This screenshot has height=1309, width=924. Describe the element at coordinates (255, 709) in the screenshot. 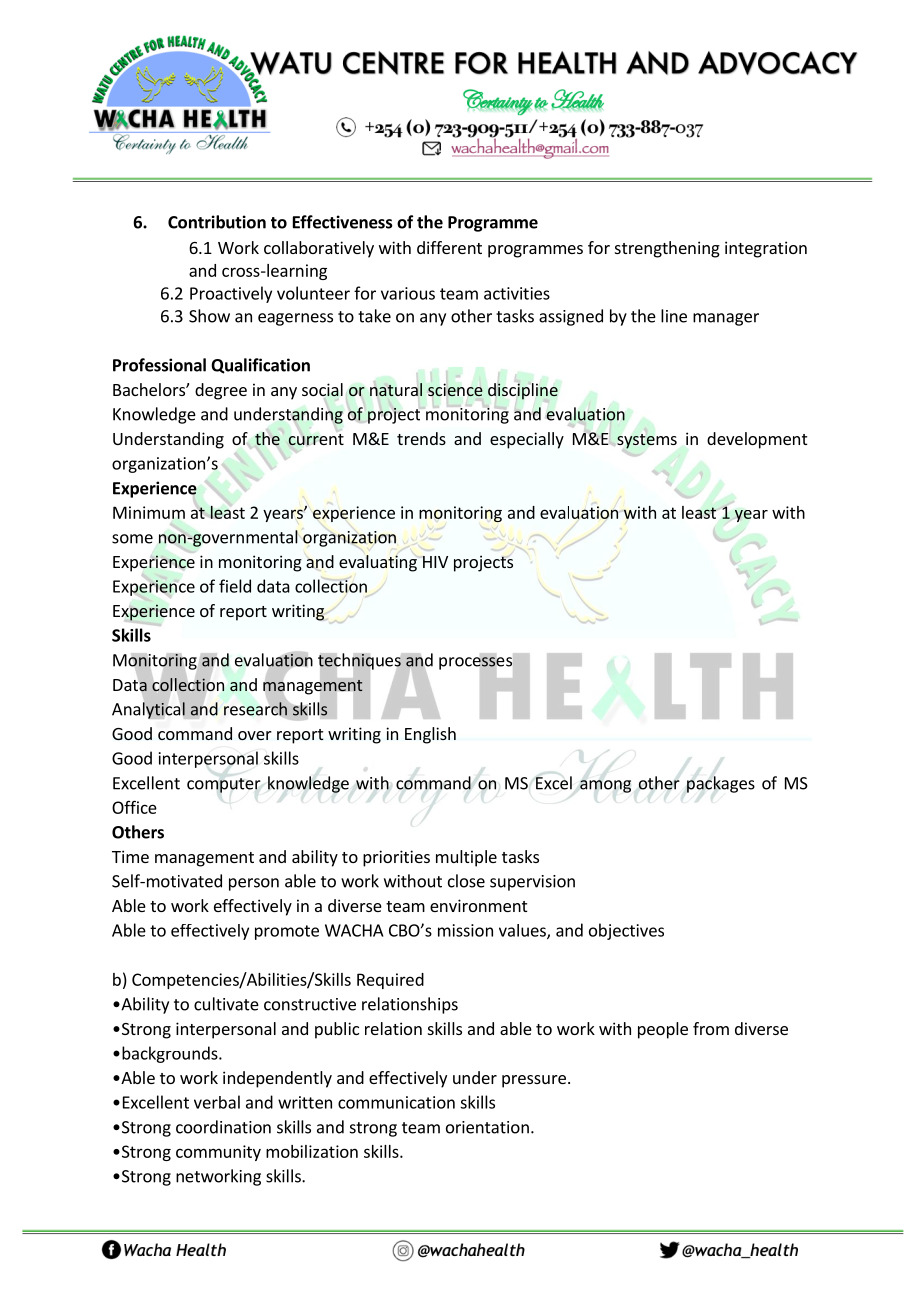

I see `research` at that location.
